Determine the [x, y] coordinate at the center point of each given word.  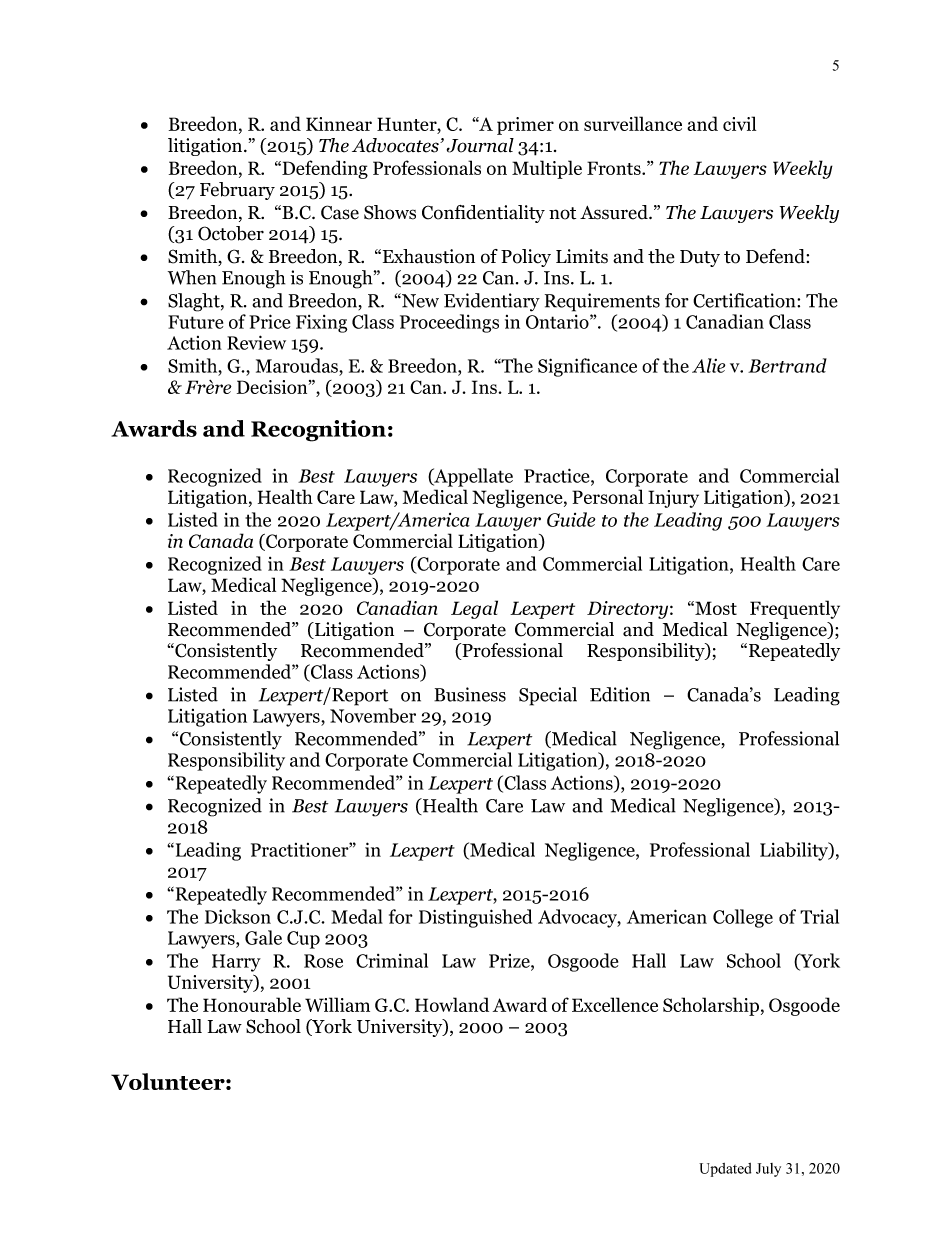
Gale [263, 937]
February [237, 191]
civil [739, 123]
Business [470, 694]
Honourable [252, 1004]
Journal [480, 145]
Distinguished [475, 918]
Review [256, 342]
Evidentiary [492, 302]
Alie [708, 365]
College [743, 918]
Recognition [318, 431]
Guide [571, 519]
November [373, 715]
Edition [620, 694]
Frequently [795, 609]
